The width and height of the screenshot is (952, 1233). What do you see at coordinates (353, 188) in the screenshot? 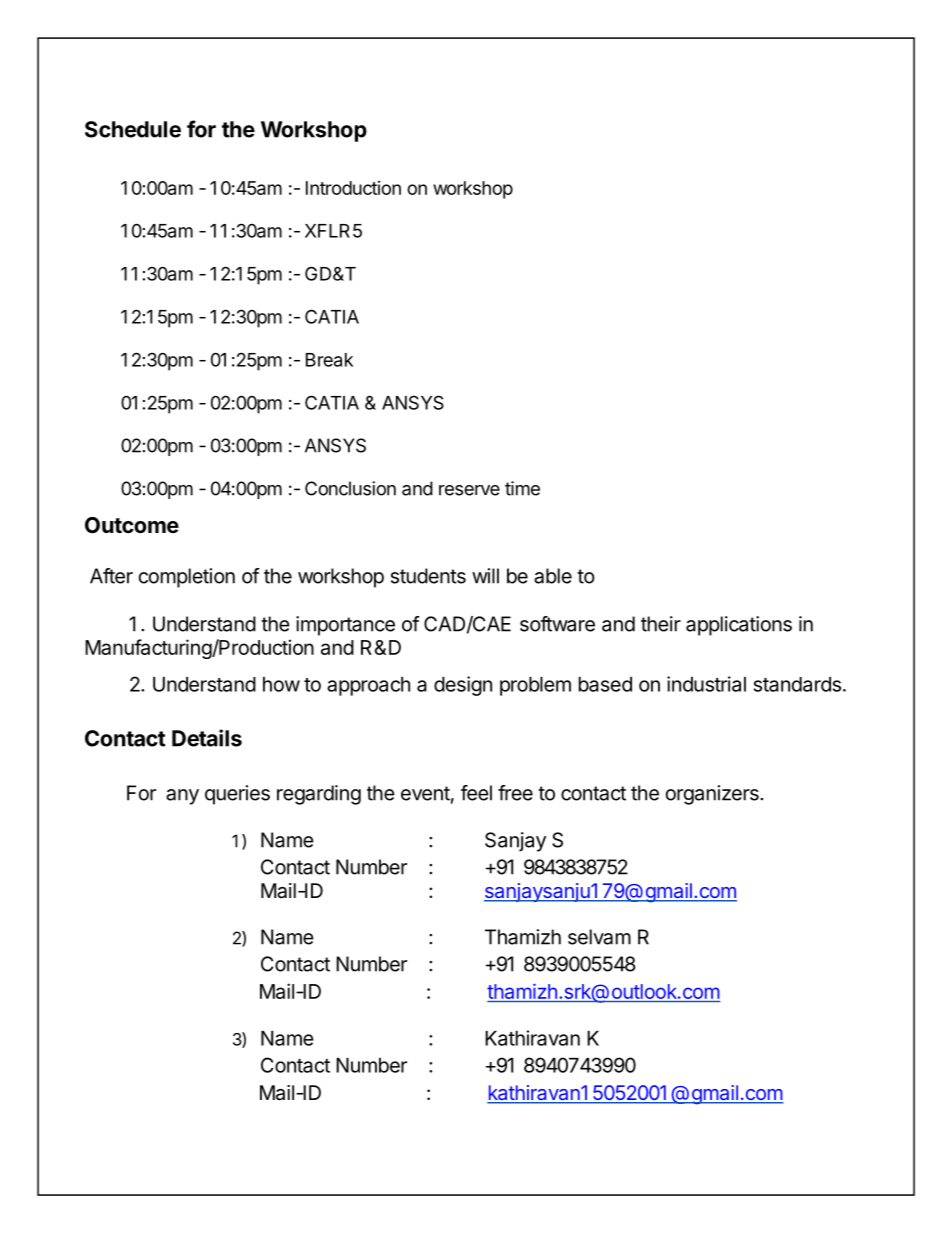
I see `Introduction` at bounding box center [353, 188].
